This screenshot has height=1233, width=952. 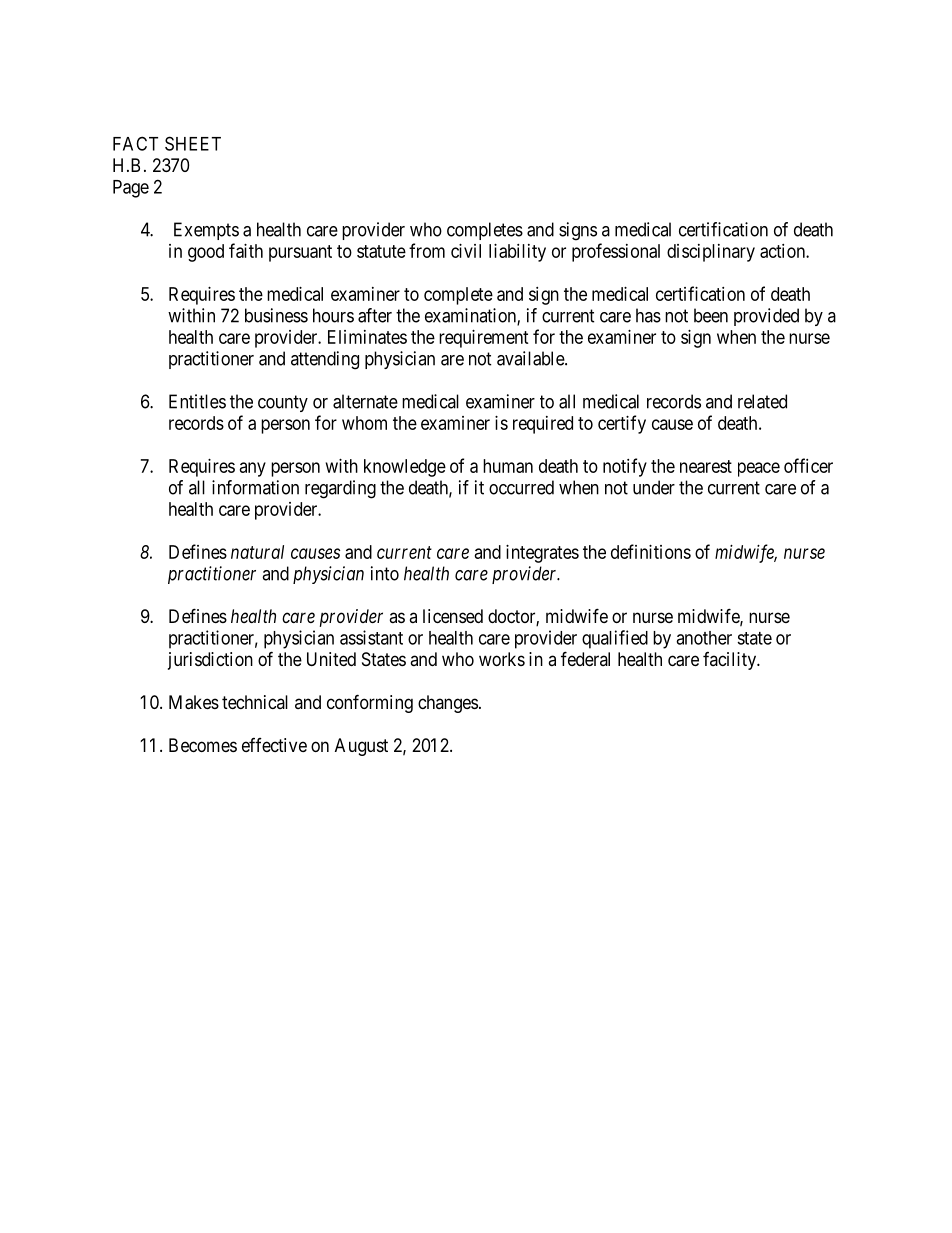 I want to click on business, so click(x=276, y=315).
